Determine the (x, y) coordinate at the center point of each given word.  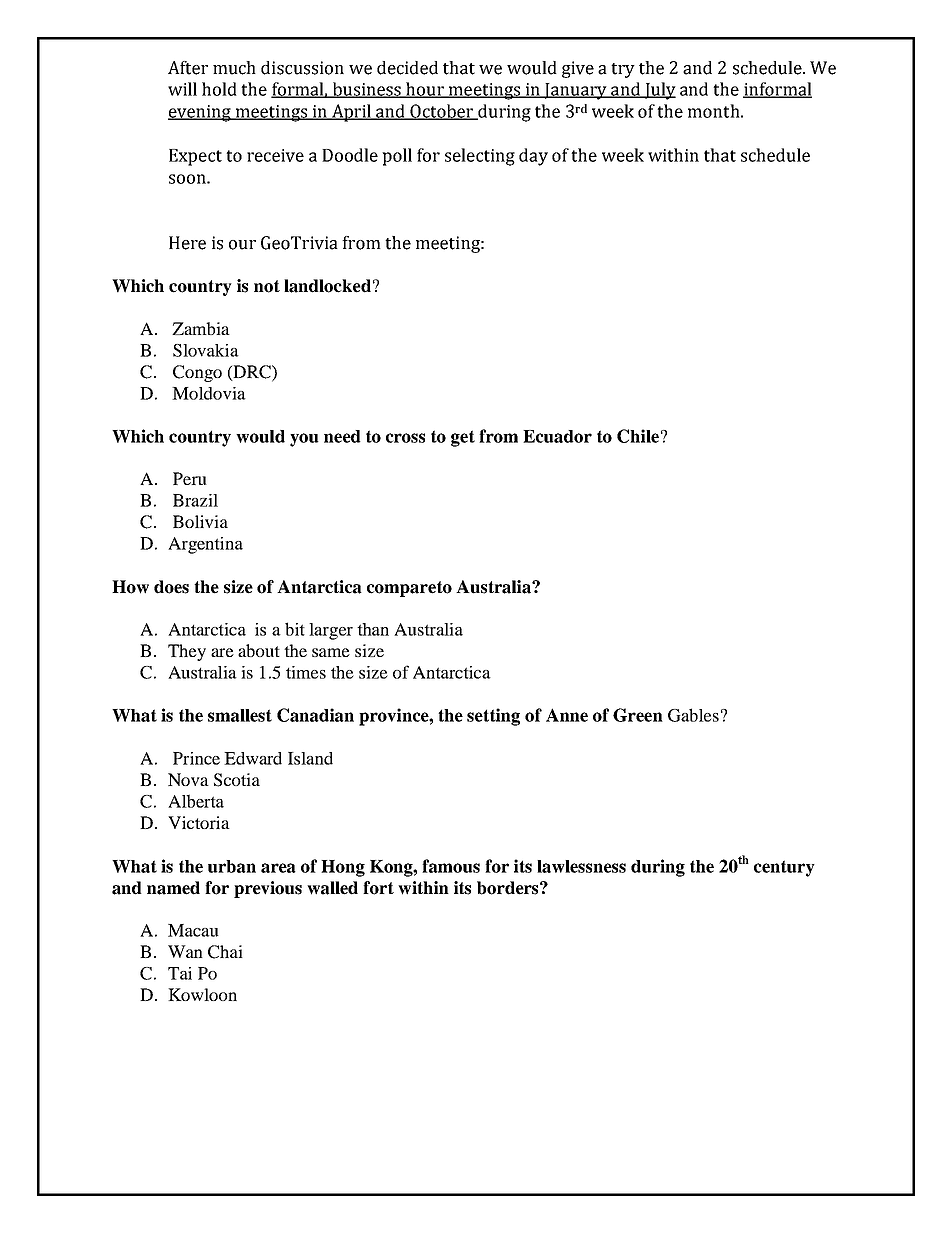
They (187, 652)
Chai (225, 952)
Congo (197, 373)
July (659, 91)
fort (378, 888)
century (784, 868)
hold (219, 89)
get (463, 438)
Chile (638, 436)
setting (493, 717)
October (442, 112)
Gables (693, 715)
